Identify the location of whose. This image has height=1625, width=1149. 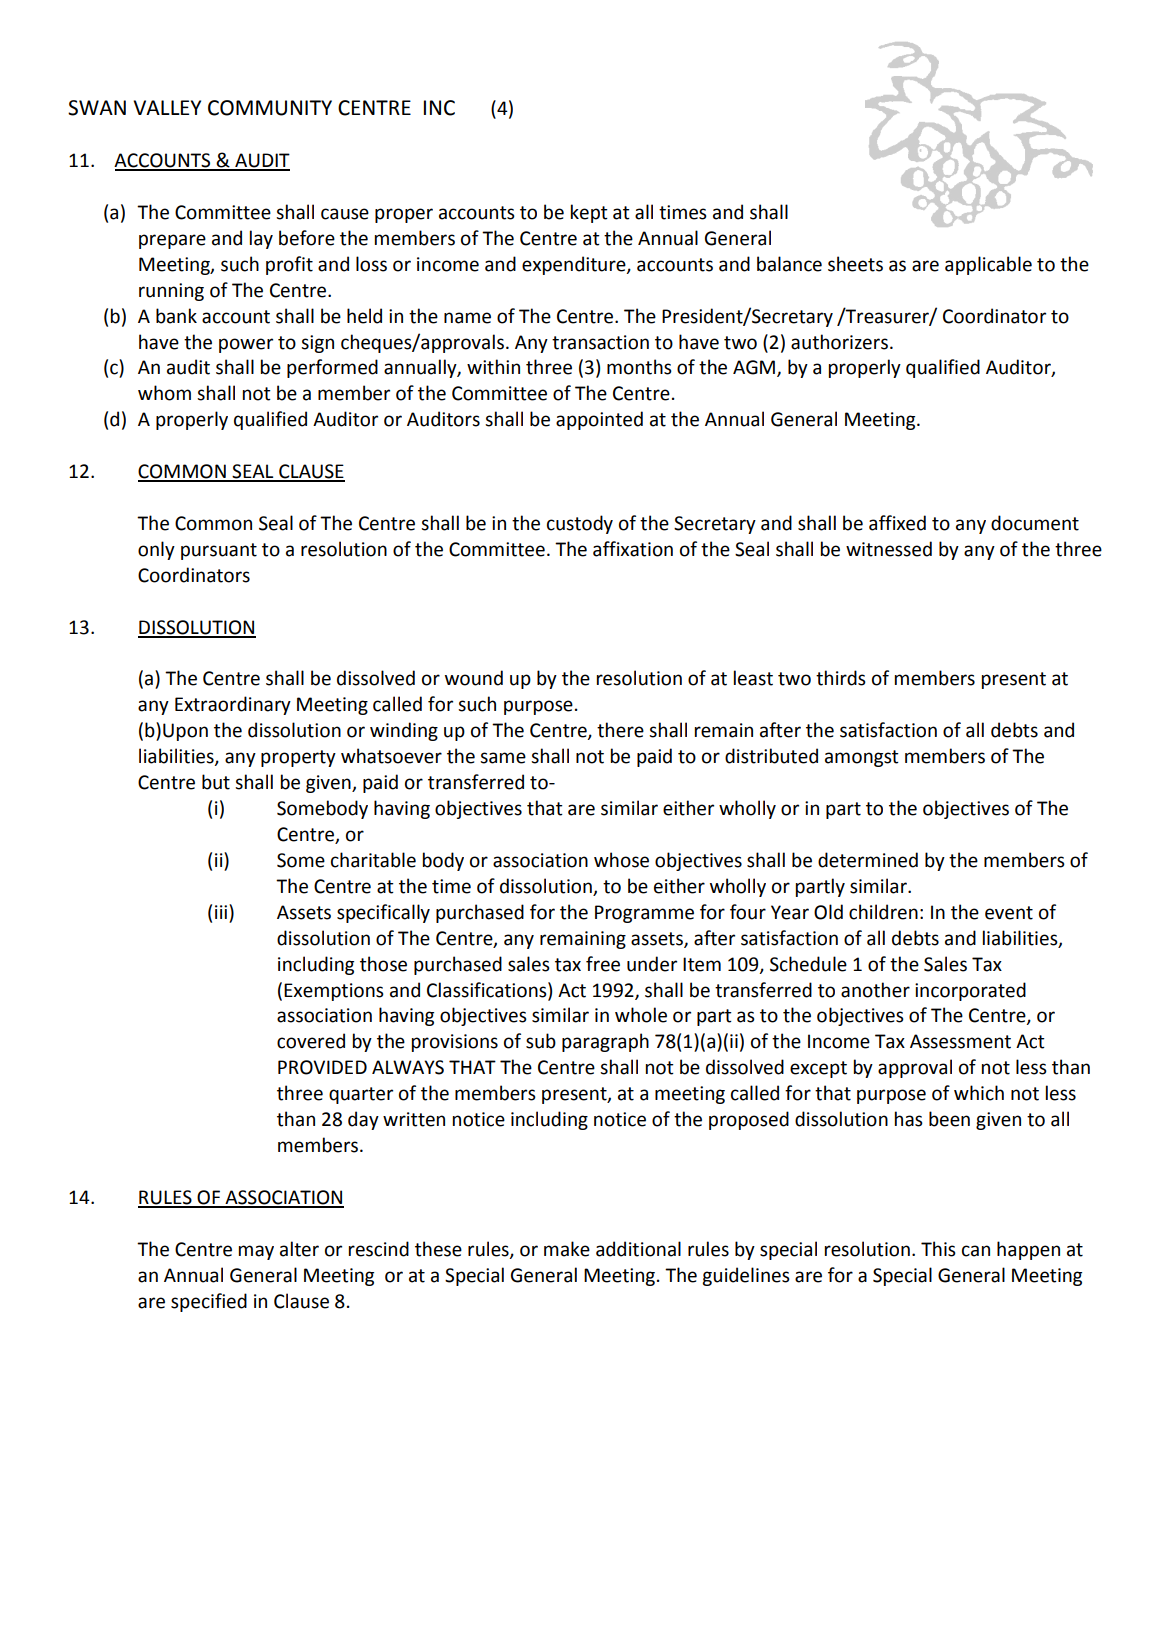
(621, 860).
